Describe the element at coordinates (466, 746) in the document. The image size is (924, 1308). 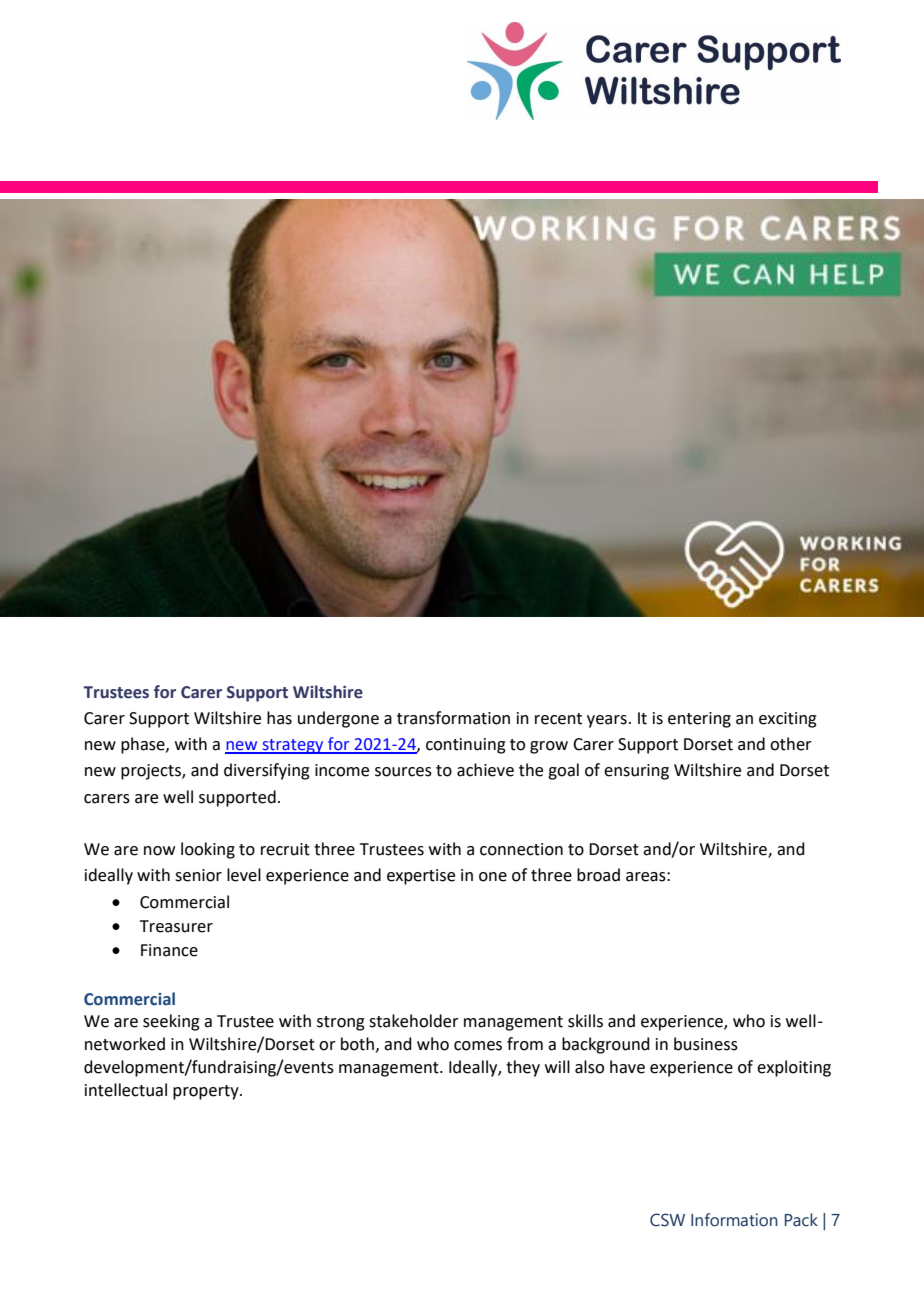
I see `continuing` at that location.
